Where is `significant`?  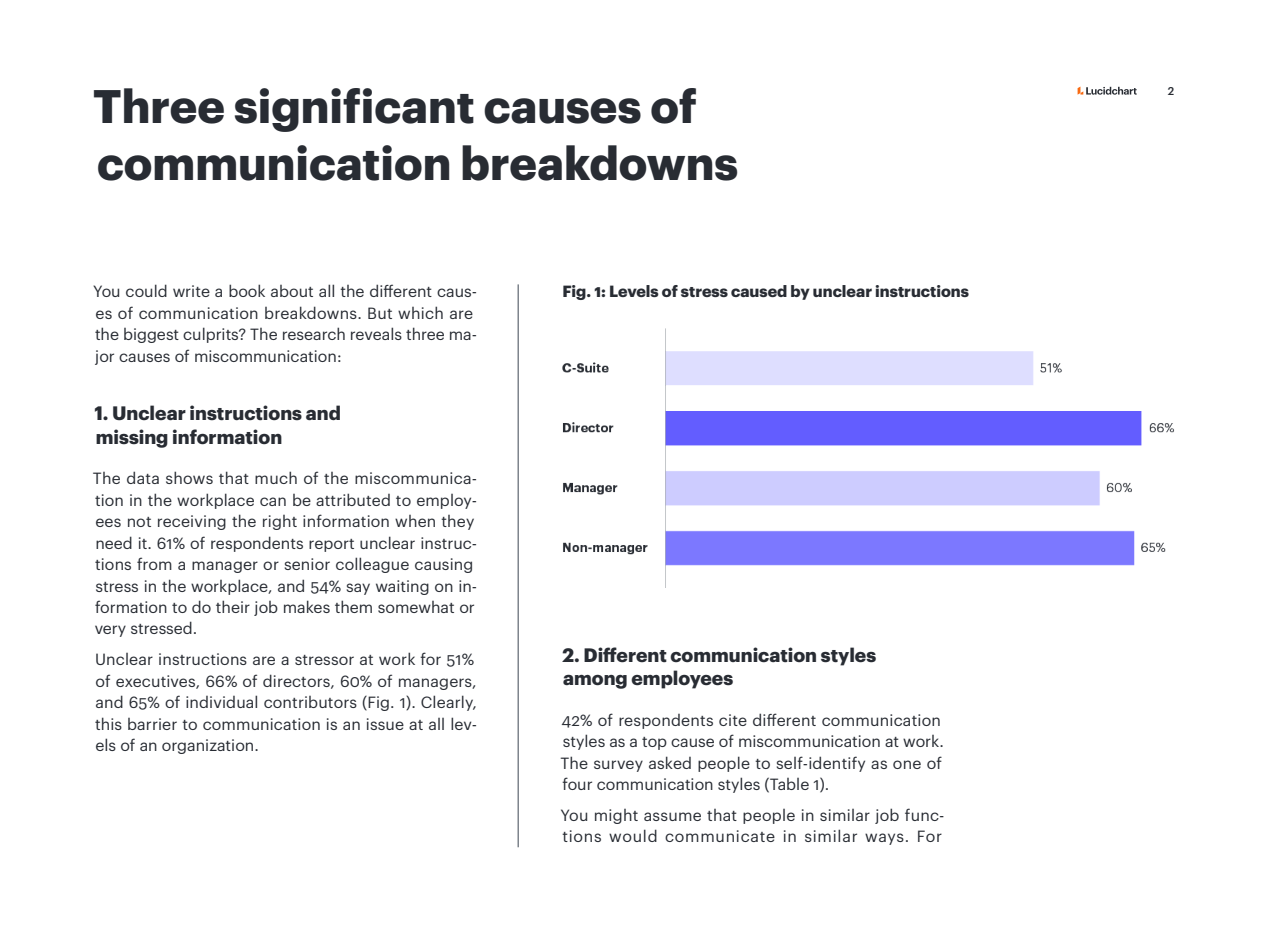
significant is located at coordinates (354, 110).
